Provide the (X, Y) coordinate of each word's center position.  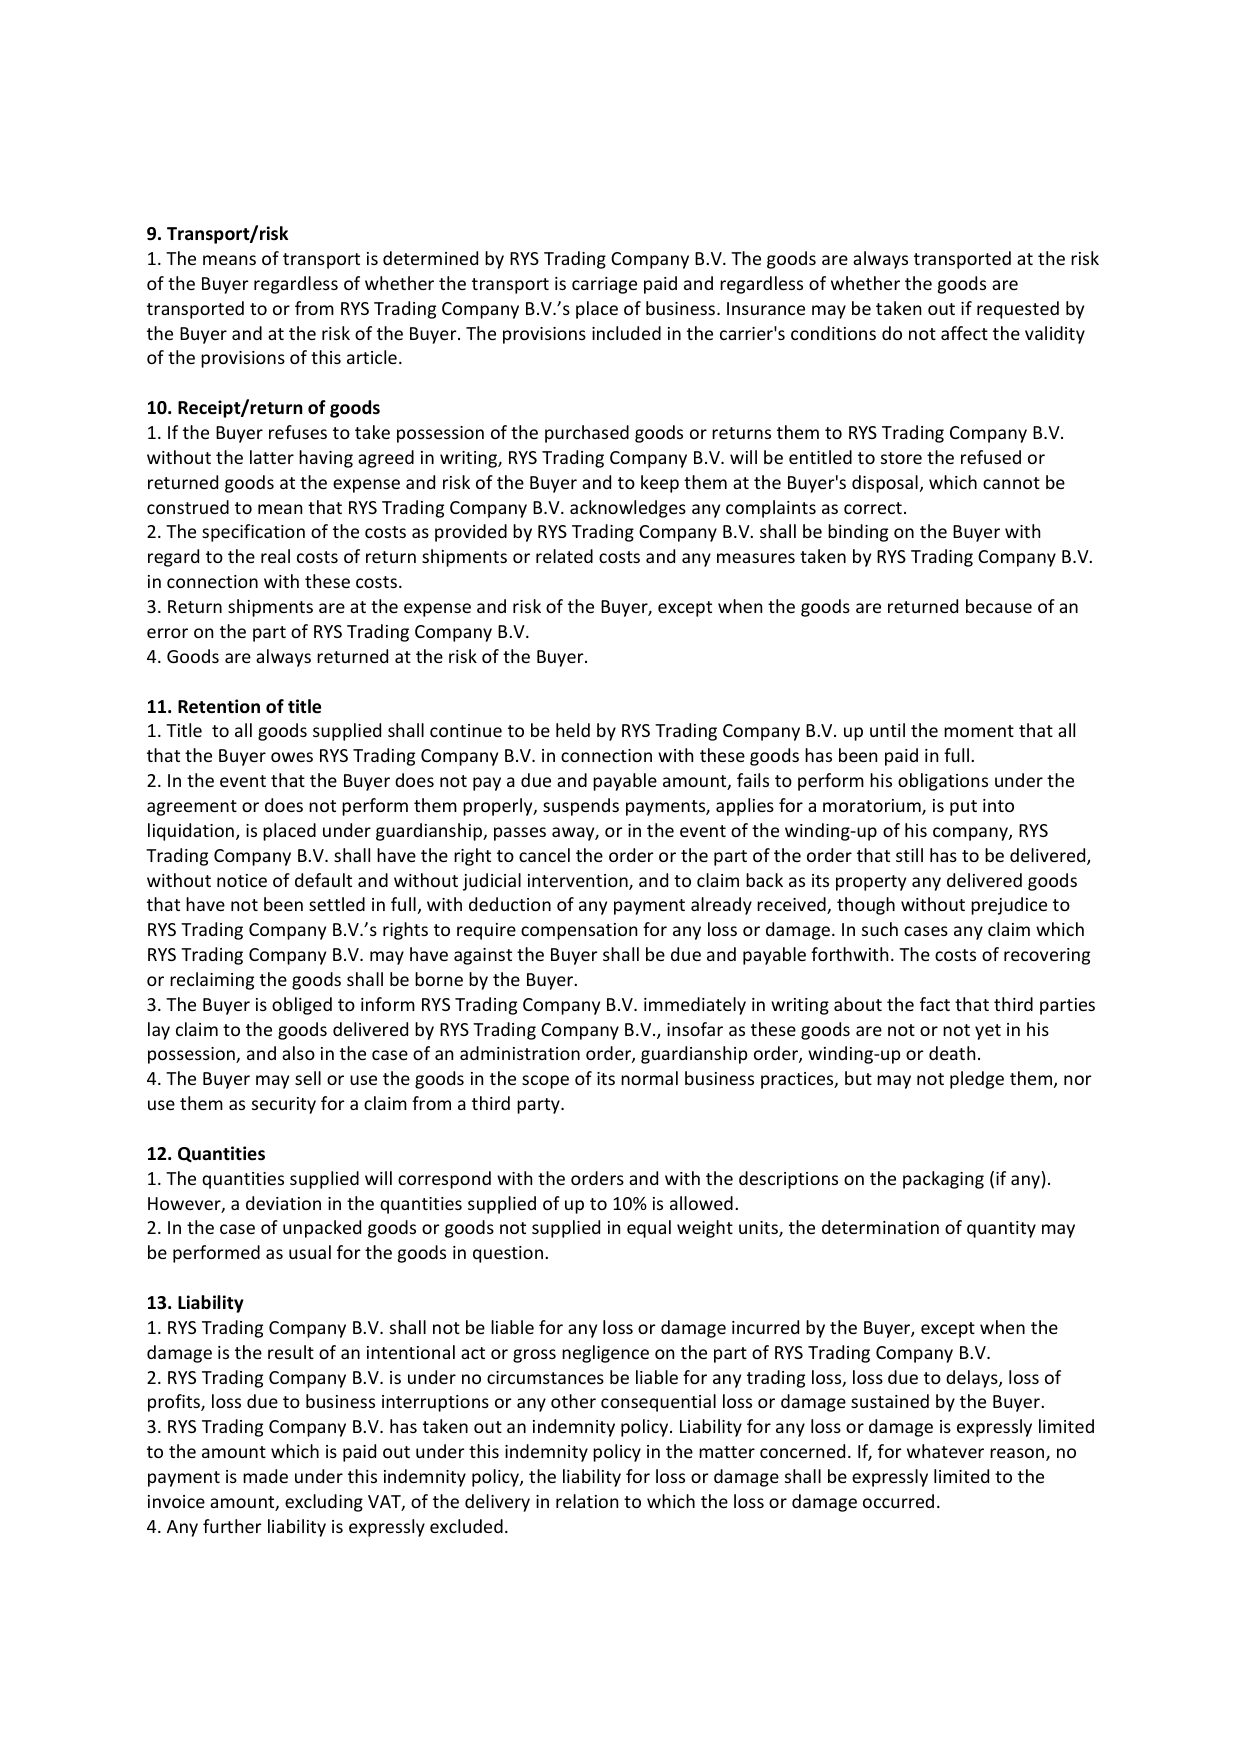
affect (964, 333)
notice (242, 880)
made (265, 1476)
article (372, 357)
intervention (579, 882)
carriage (604, 285)
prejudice (1009, 906)
